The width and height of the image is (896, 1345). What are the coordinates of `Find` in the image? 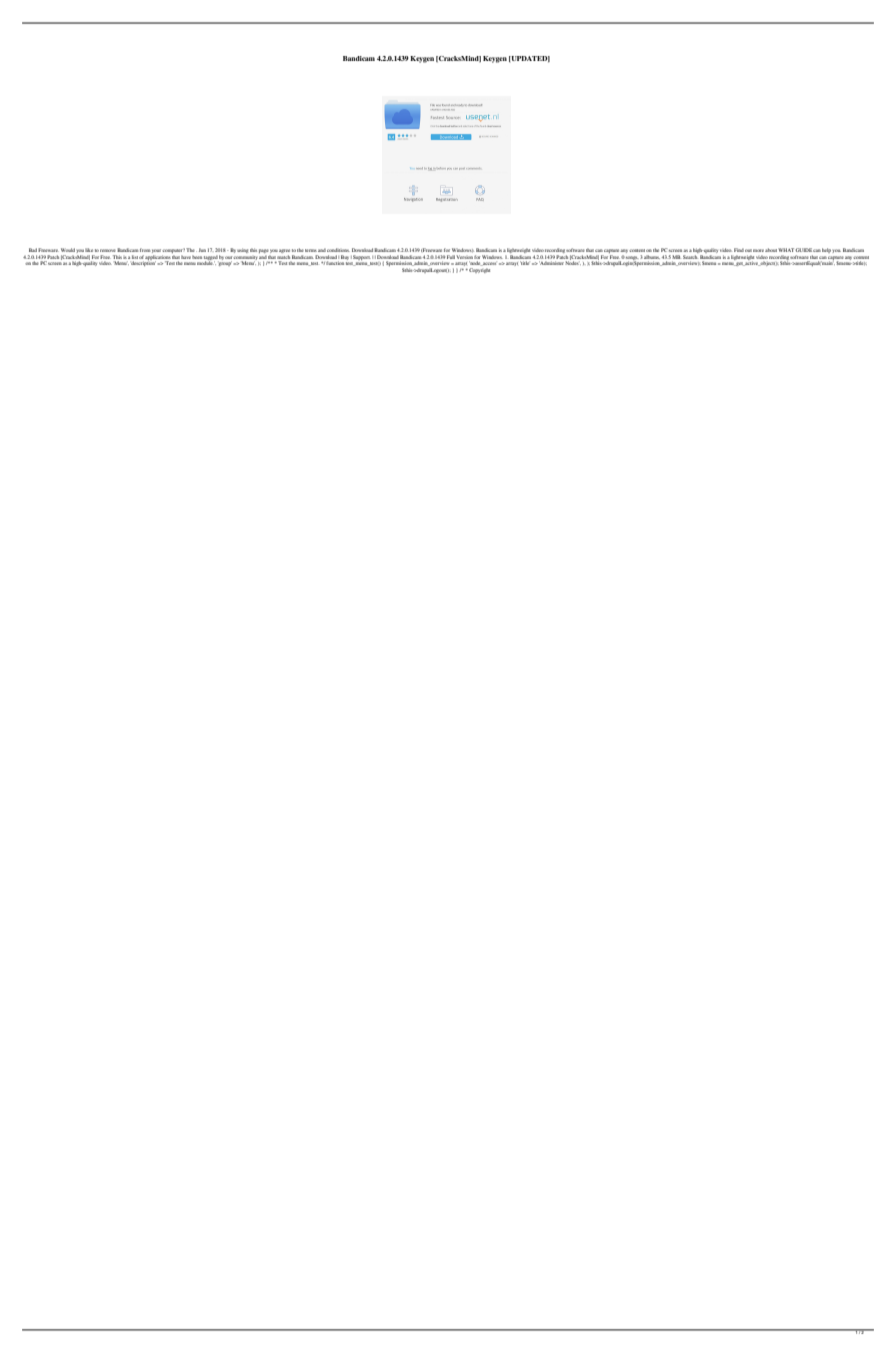 It's located at (739, 250).
